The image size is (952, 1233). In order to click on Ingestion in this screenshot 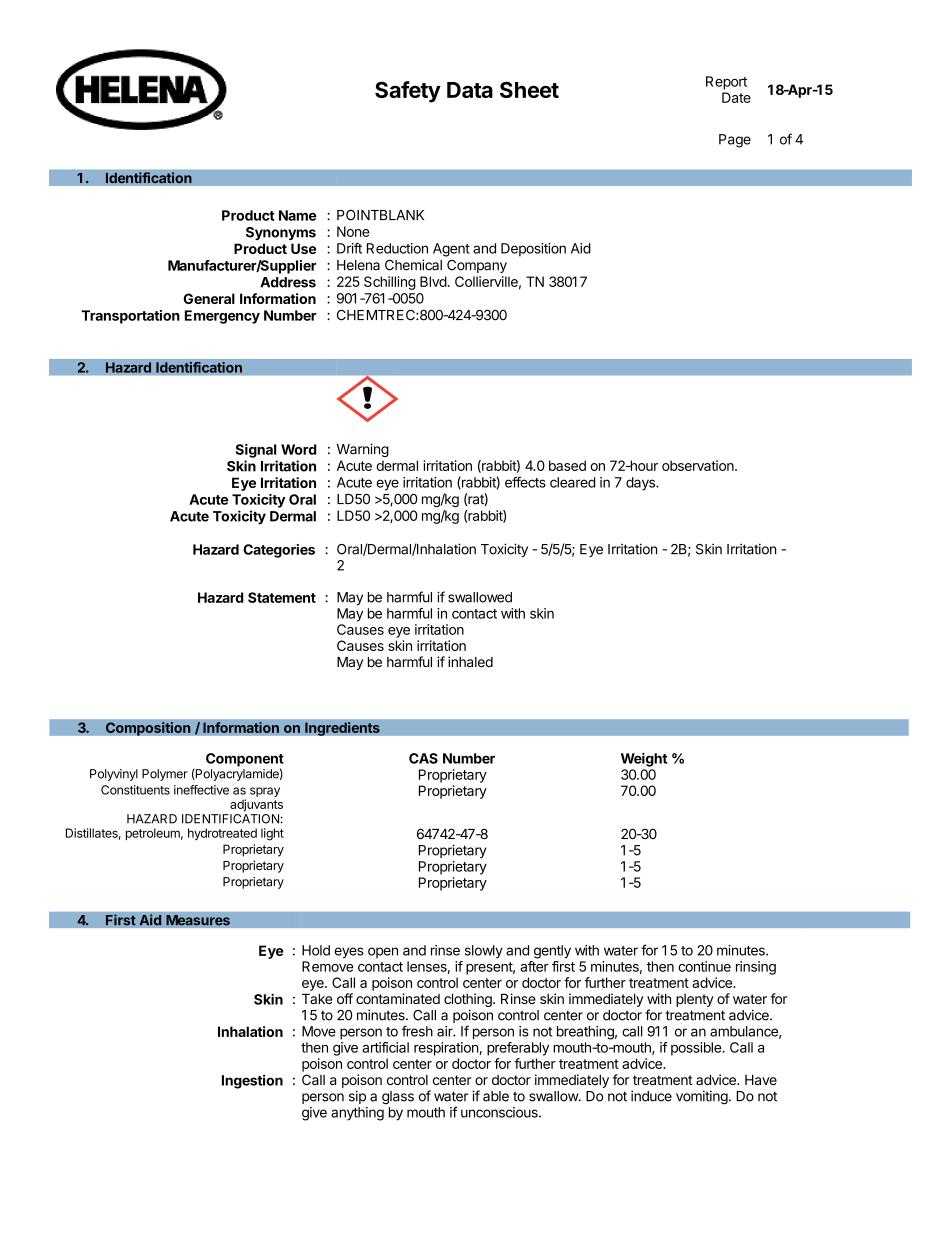, I will do `click(252, 1082)`.
